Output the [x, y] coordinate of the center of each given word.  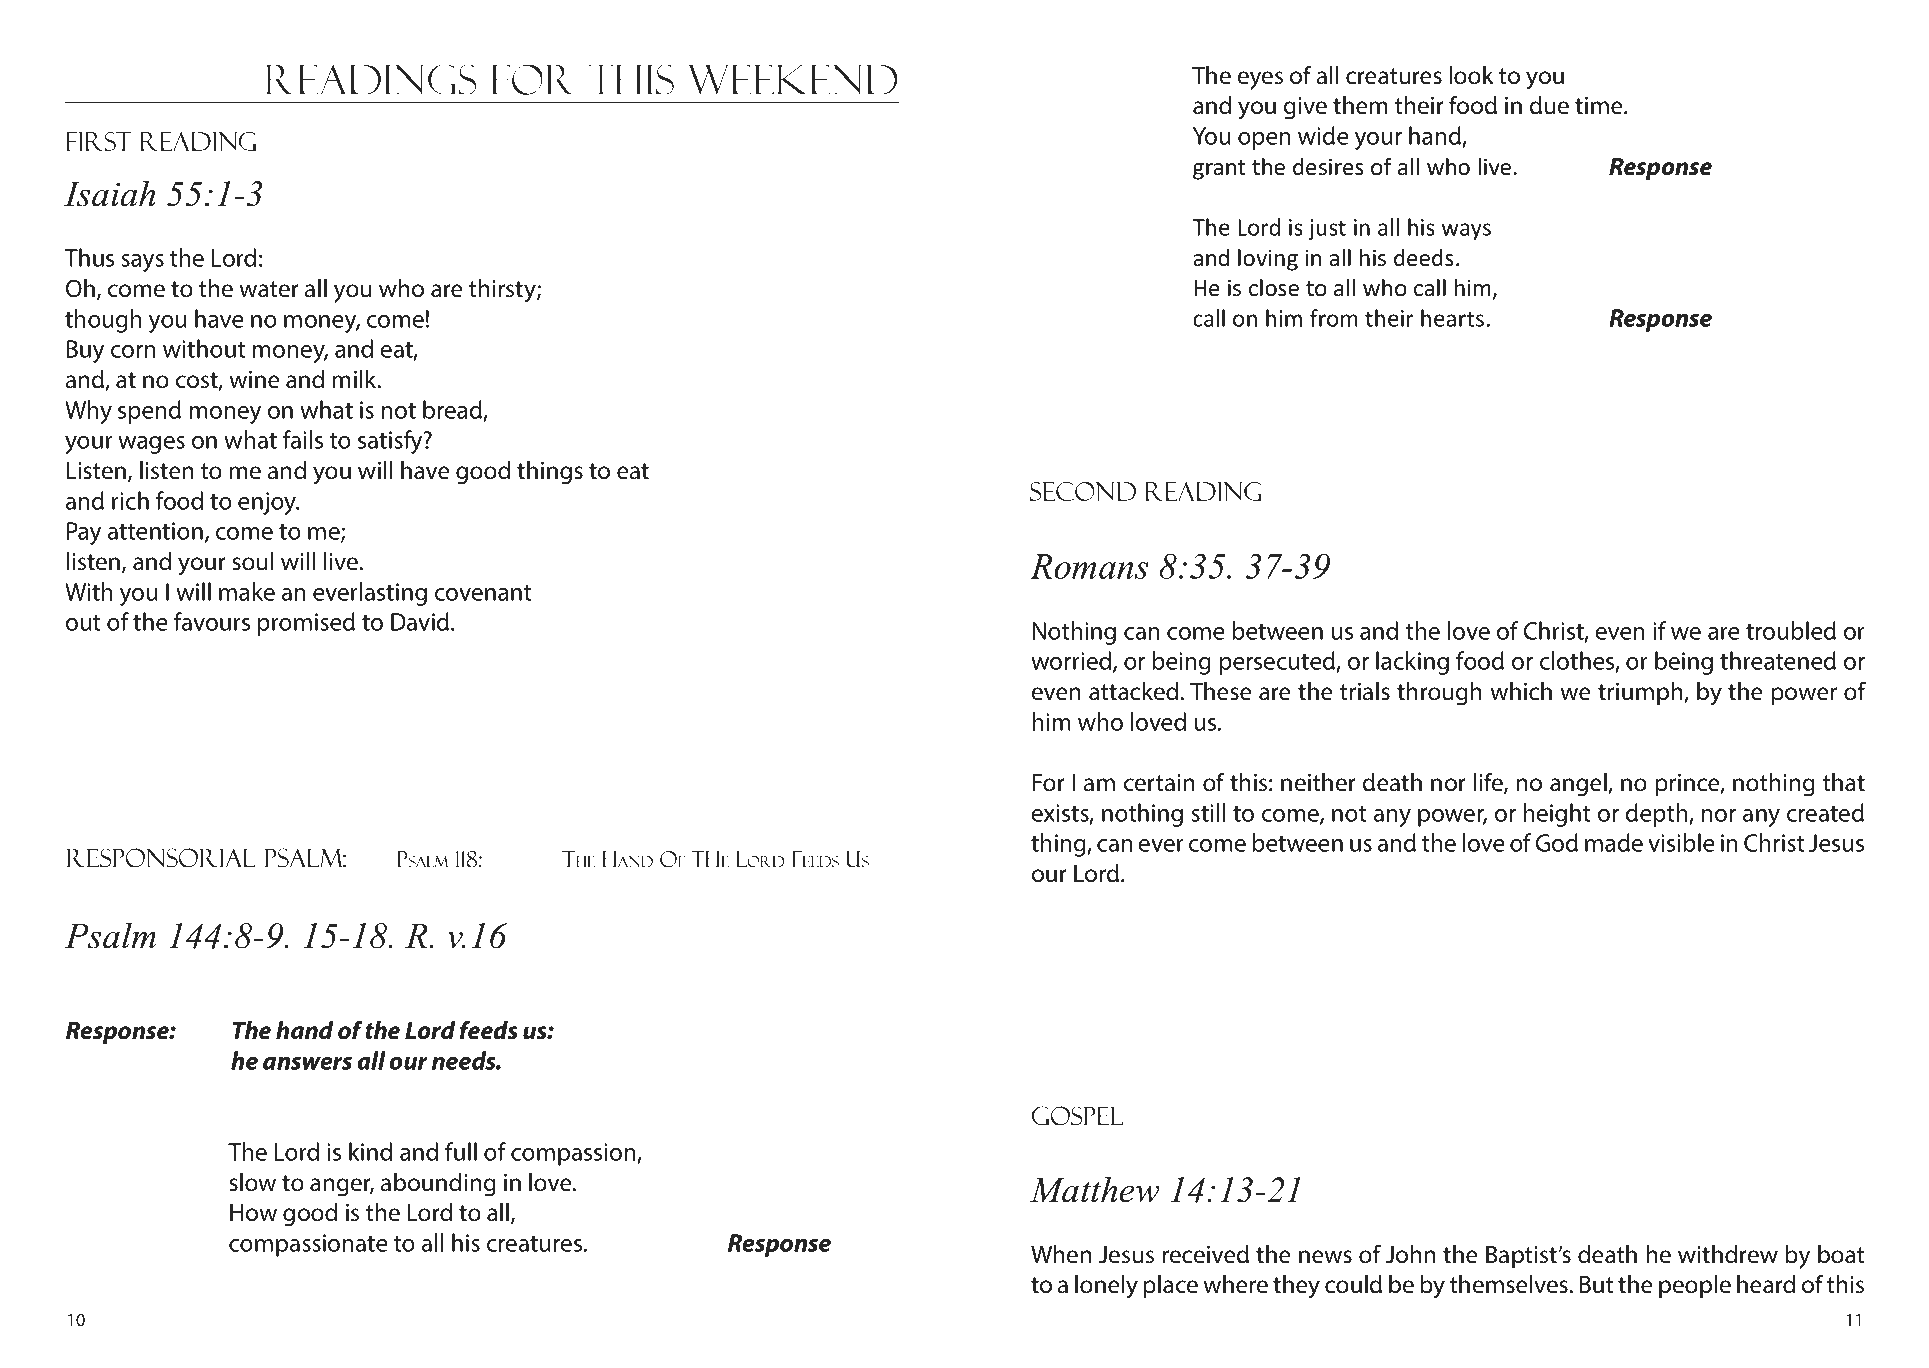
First [98, 141]
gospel [1077, 1116]
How [253, 1213]
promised [306, 624]
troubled [1791, 630]
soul [252, 561]
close [1274, 288]
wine [254, 380]
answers [307, 1063]
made [1614, 842]
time [1600, 106]
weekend [793, 80]
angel [1579, 785]
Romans [1089, 566]
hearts [1452, 318]
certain [1159, 783]
